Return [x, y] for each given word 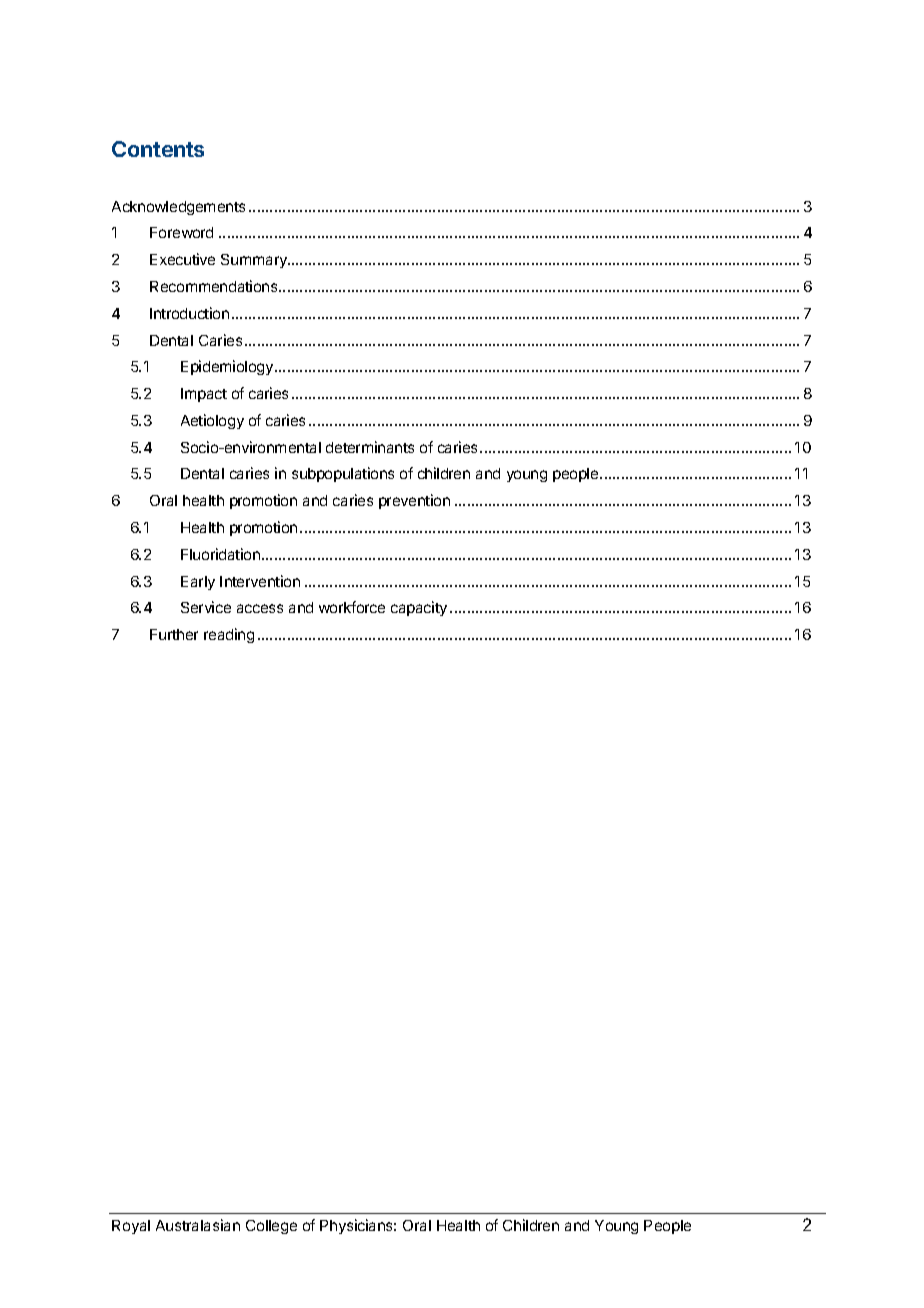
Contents [158, 149]
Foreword [181, 232]
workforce [352, 607]
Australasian [198, 1225]
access [260, 608]
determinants [370, 447]
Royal [131, 1227]
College [271, 1227]
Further [174, 634]
